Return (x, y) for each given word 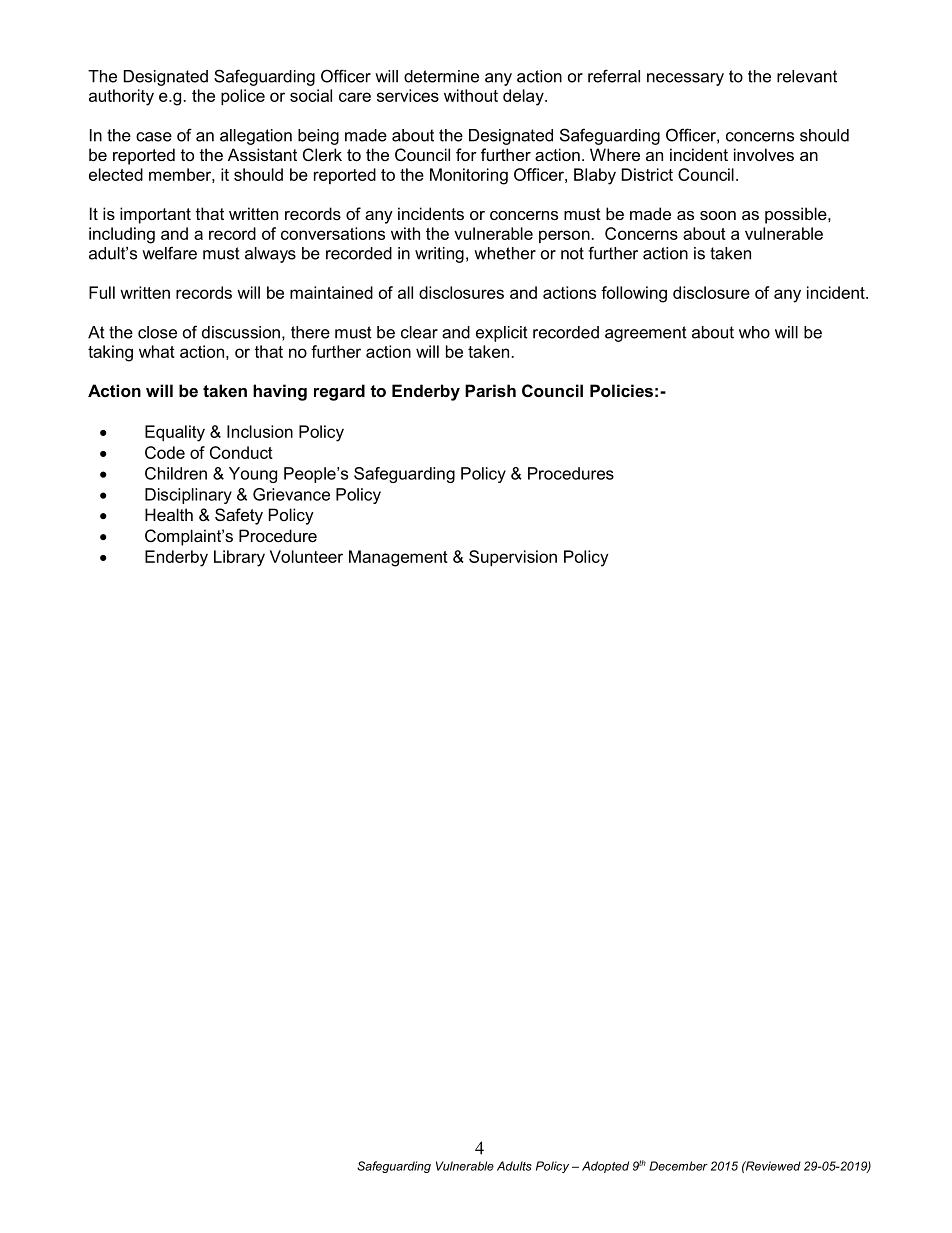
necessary (685, 79)
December (678, 1166)
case (154, 137)
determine (441, 76)
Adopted (605, 1167)
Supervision (513, 558)
